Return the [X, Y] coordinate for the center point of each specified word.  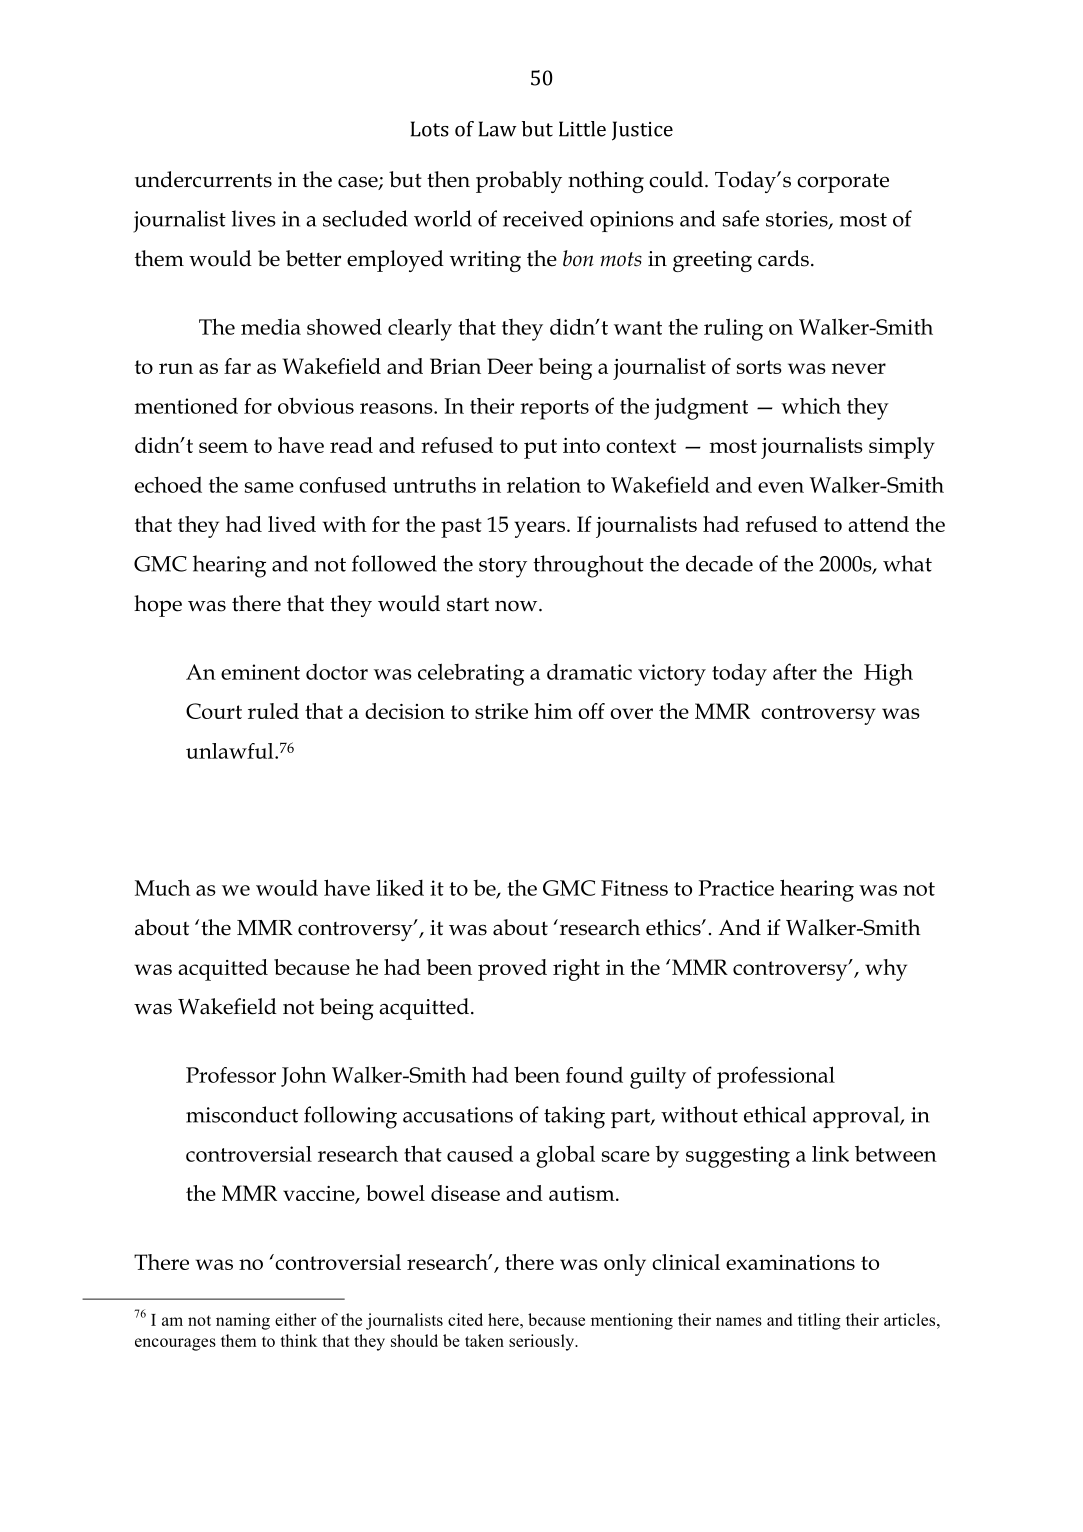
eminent [260, 672]
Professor [231, 1075]
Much [163, 887]
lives [254, 218]
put [540, 449]
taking [574, 1117]
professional [776, 1077]
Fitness [634, 888]
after [795, 671]
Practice [736, 888]
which [811, 406]
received [543, 218]
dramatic [589, 672]
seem [223, 447]
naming [243, 1321]
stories [798, 220]
